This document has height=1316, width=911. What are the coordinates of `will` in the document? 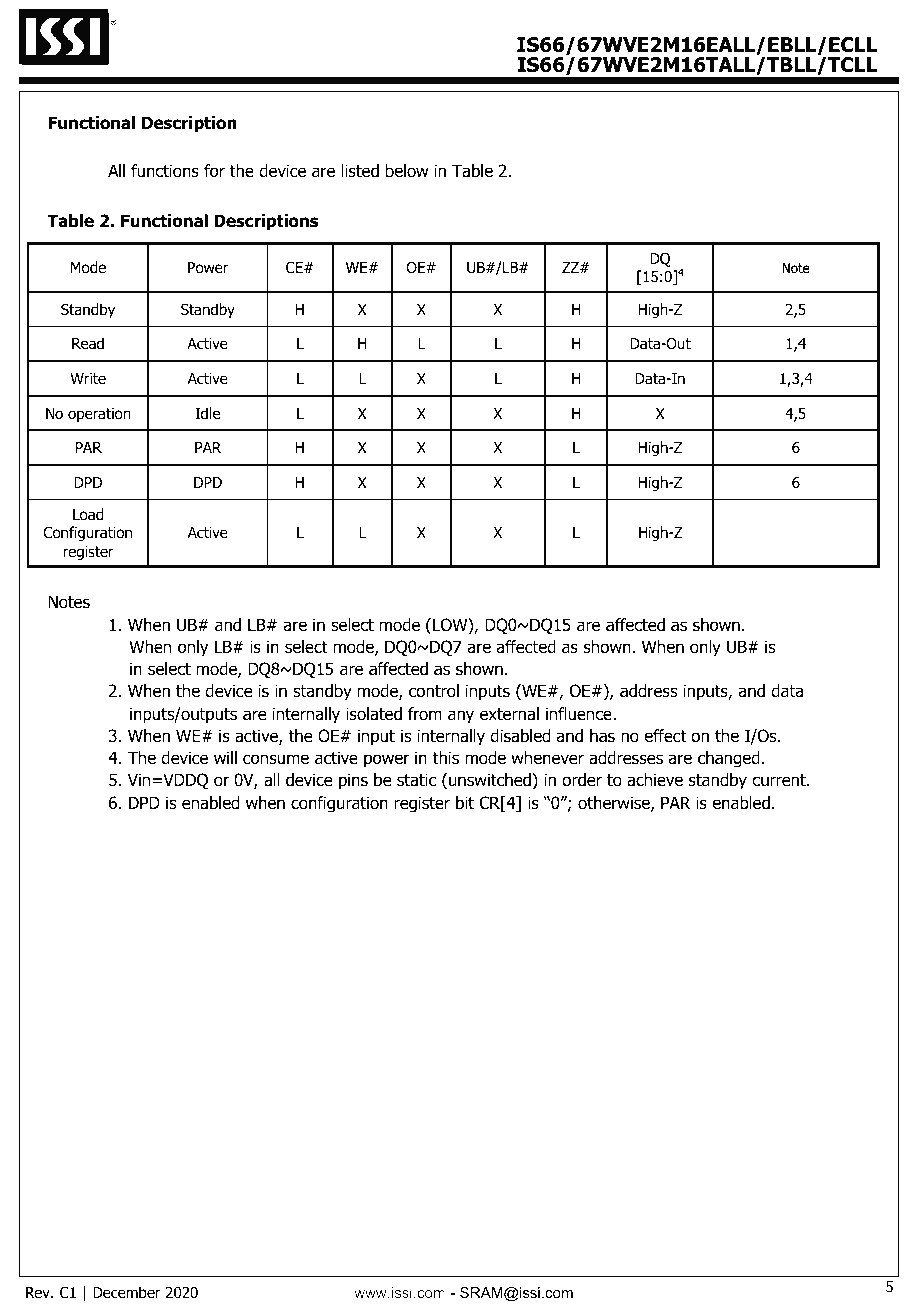 It's located at (225, 757).
